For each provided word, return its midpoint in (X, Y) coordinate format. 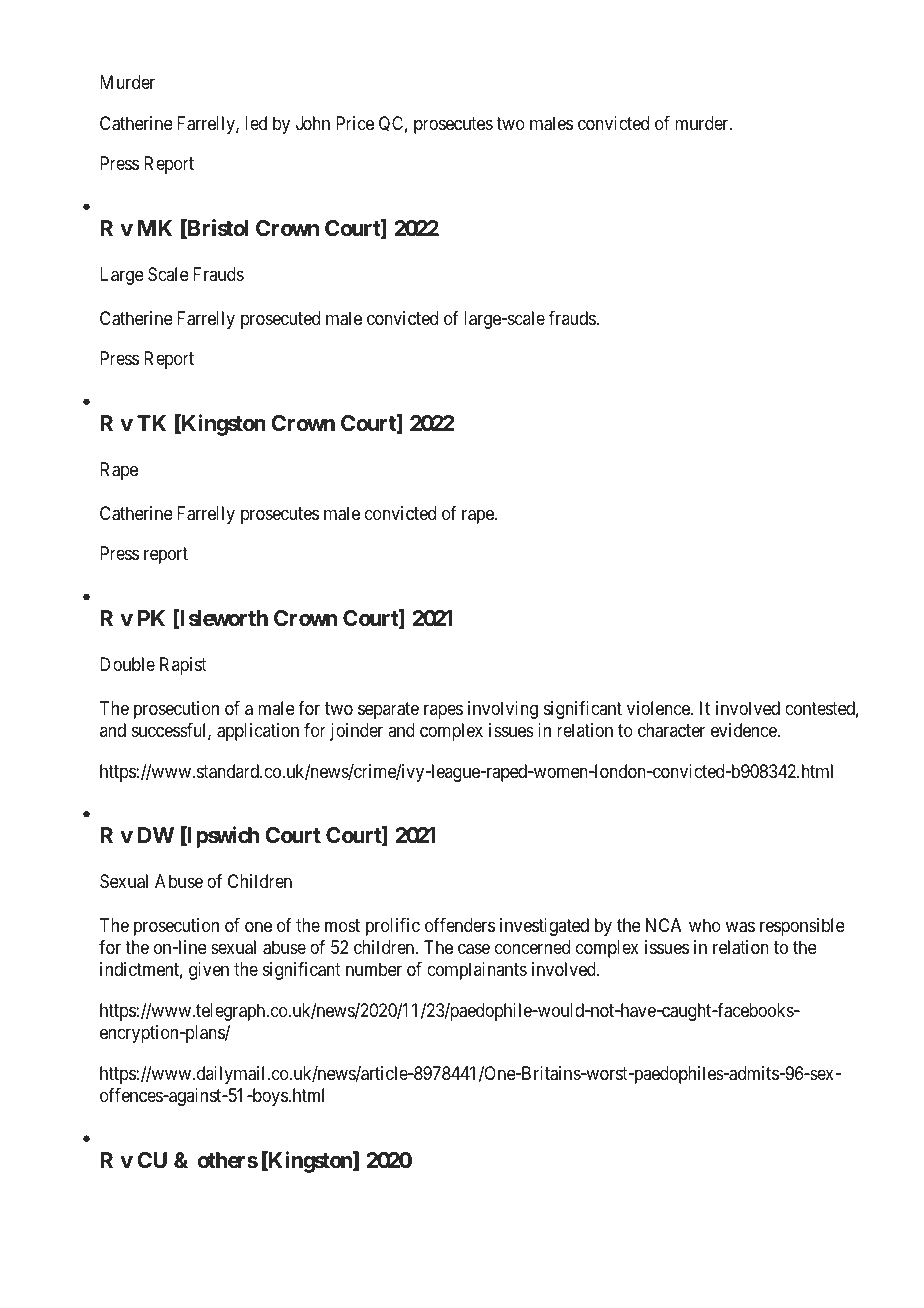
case (474, 949)
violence (659, 708)
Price (355, 123)
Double (127, 664)
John (313, 123)
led (256, 123)
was (740, 927)
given (209, 971)
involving (503, 710)
